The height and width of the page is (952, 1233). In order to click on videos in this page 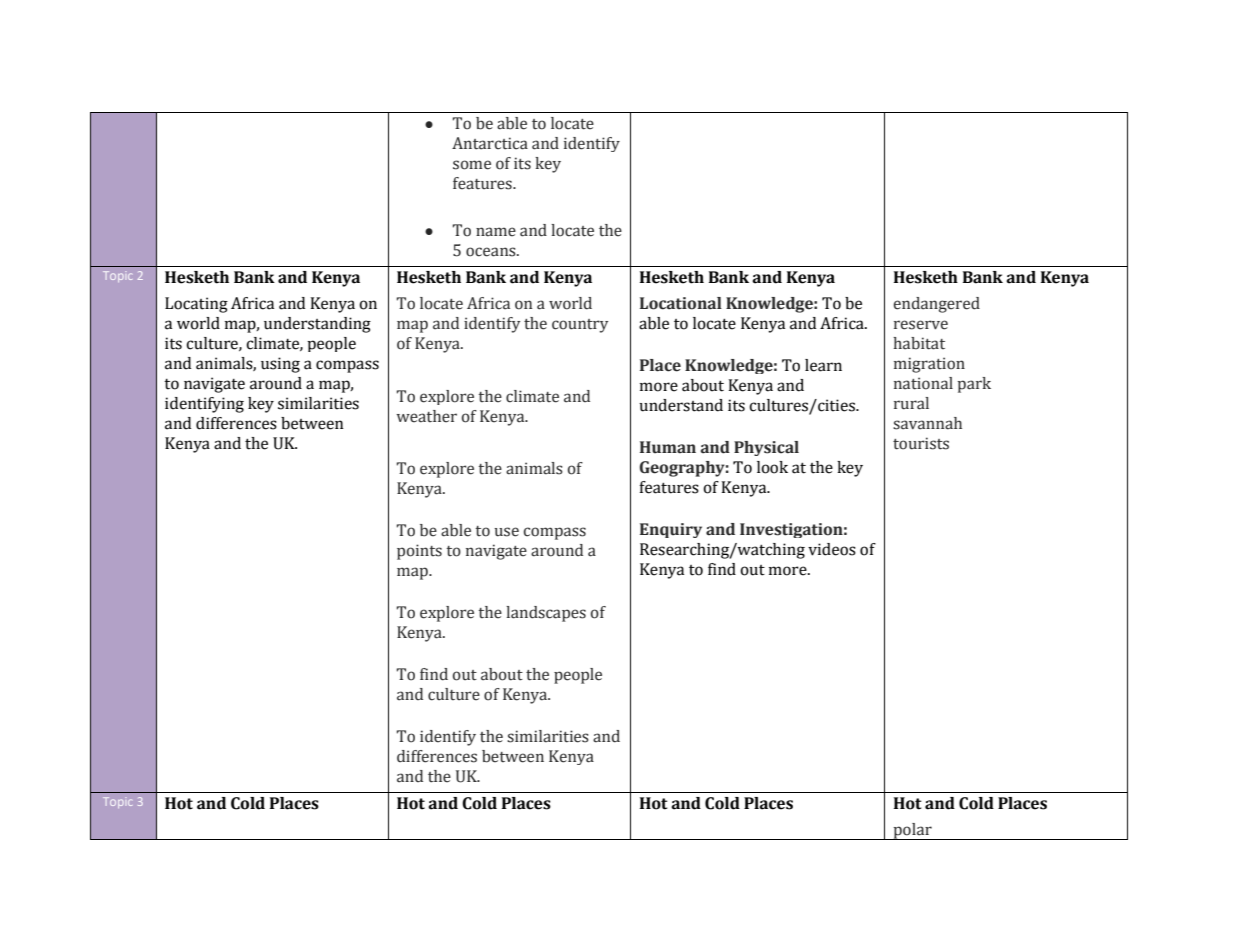, I will do `click(832, 549)`.
